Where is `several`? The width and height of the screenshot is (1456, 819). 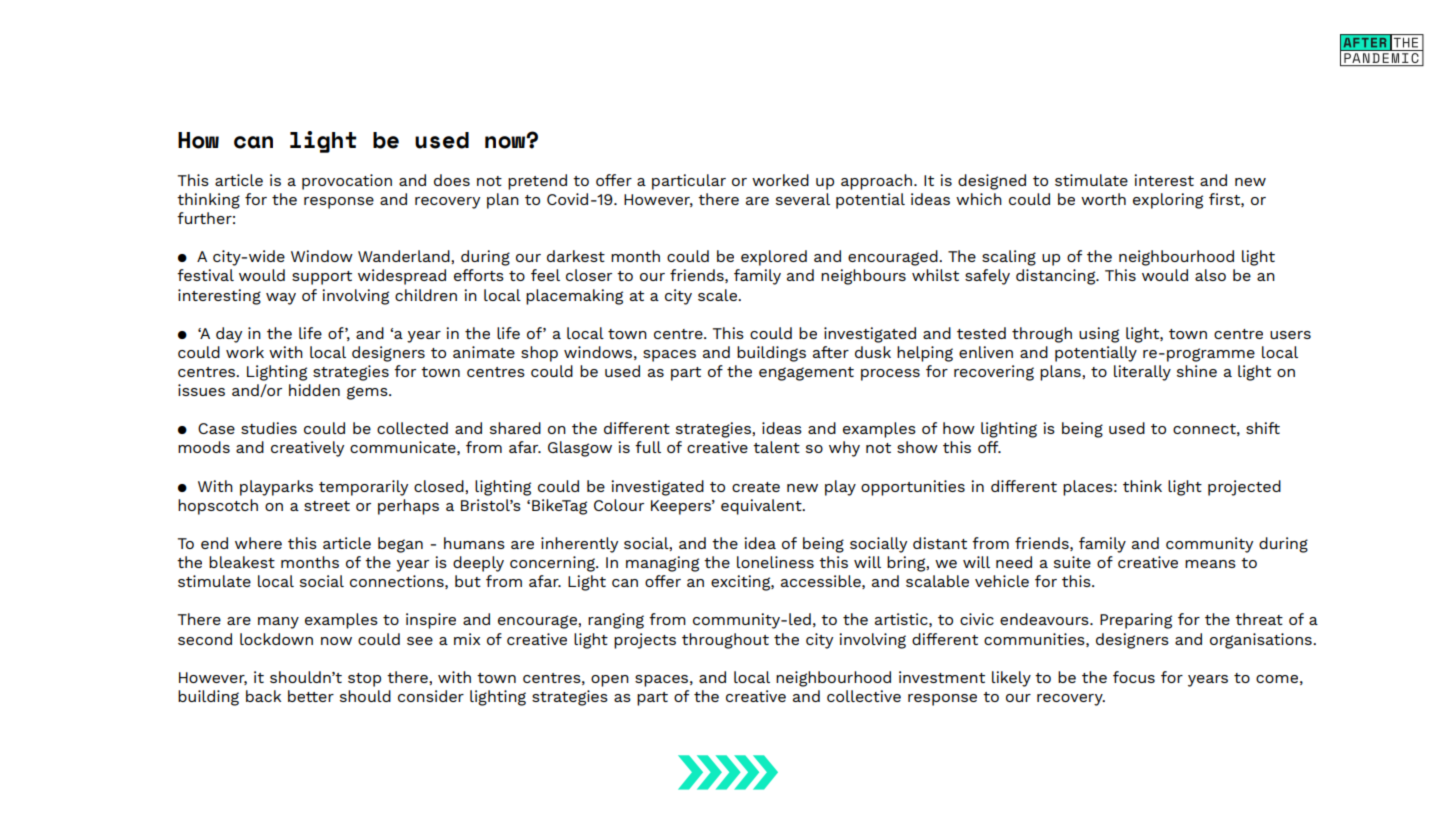 several is located at coordinates (803, 199).
